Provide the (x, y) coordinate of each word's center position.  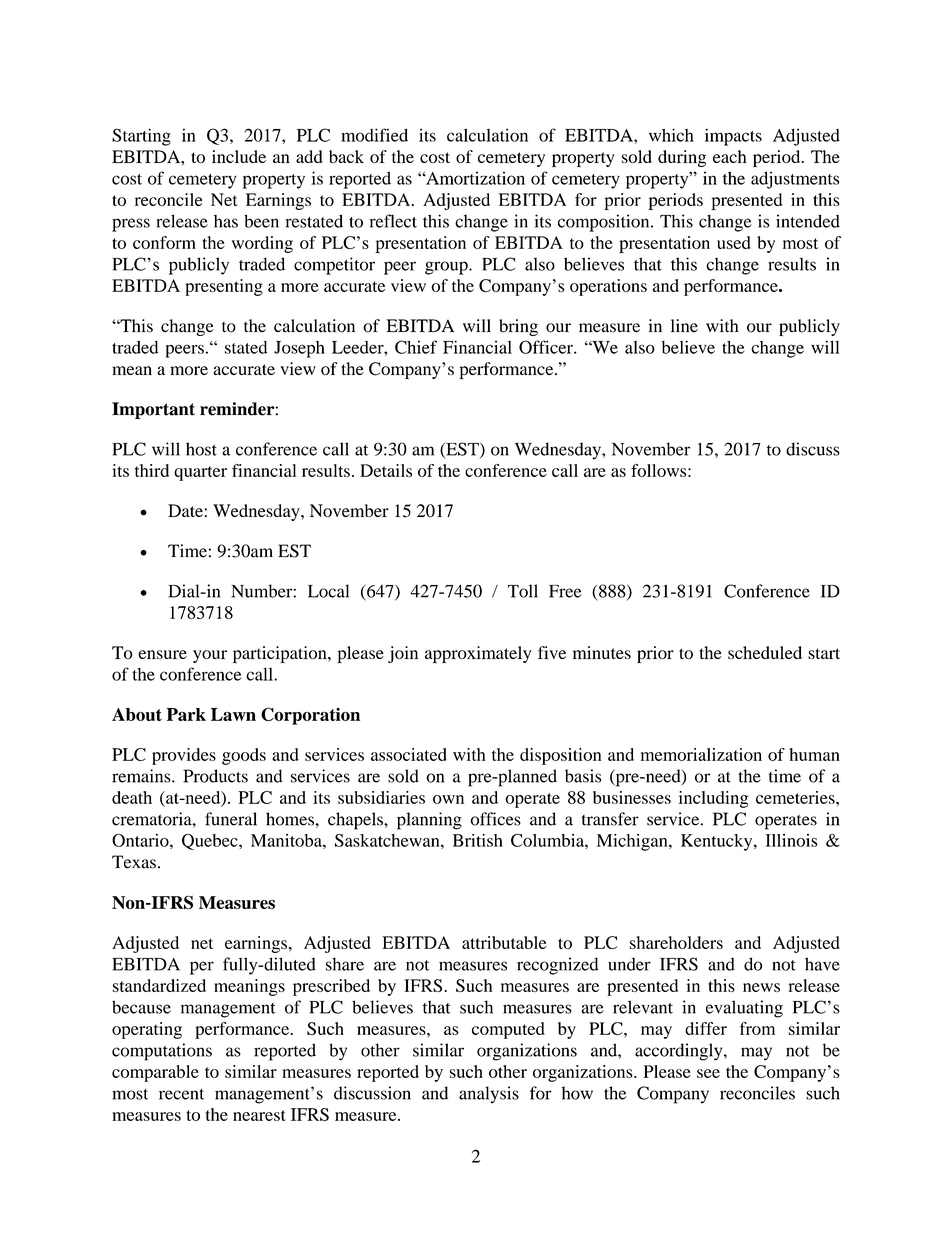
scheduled (765, 652)
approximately (478, 654)
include (239, 156)
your (210, 656)
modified (374, 135)
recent (181, 1094)
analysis (489, 1095)
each (730, 156)
